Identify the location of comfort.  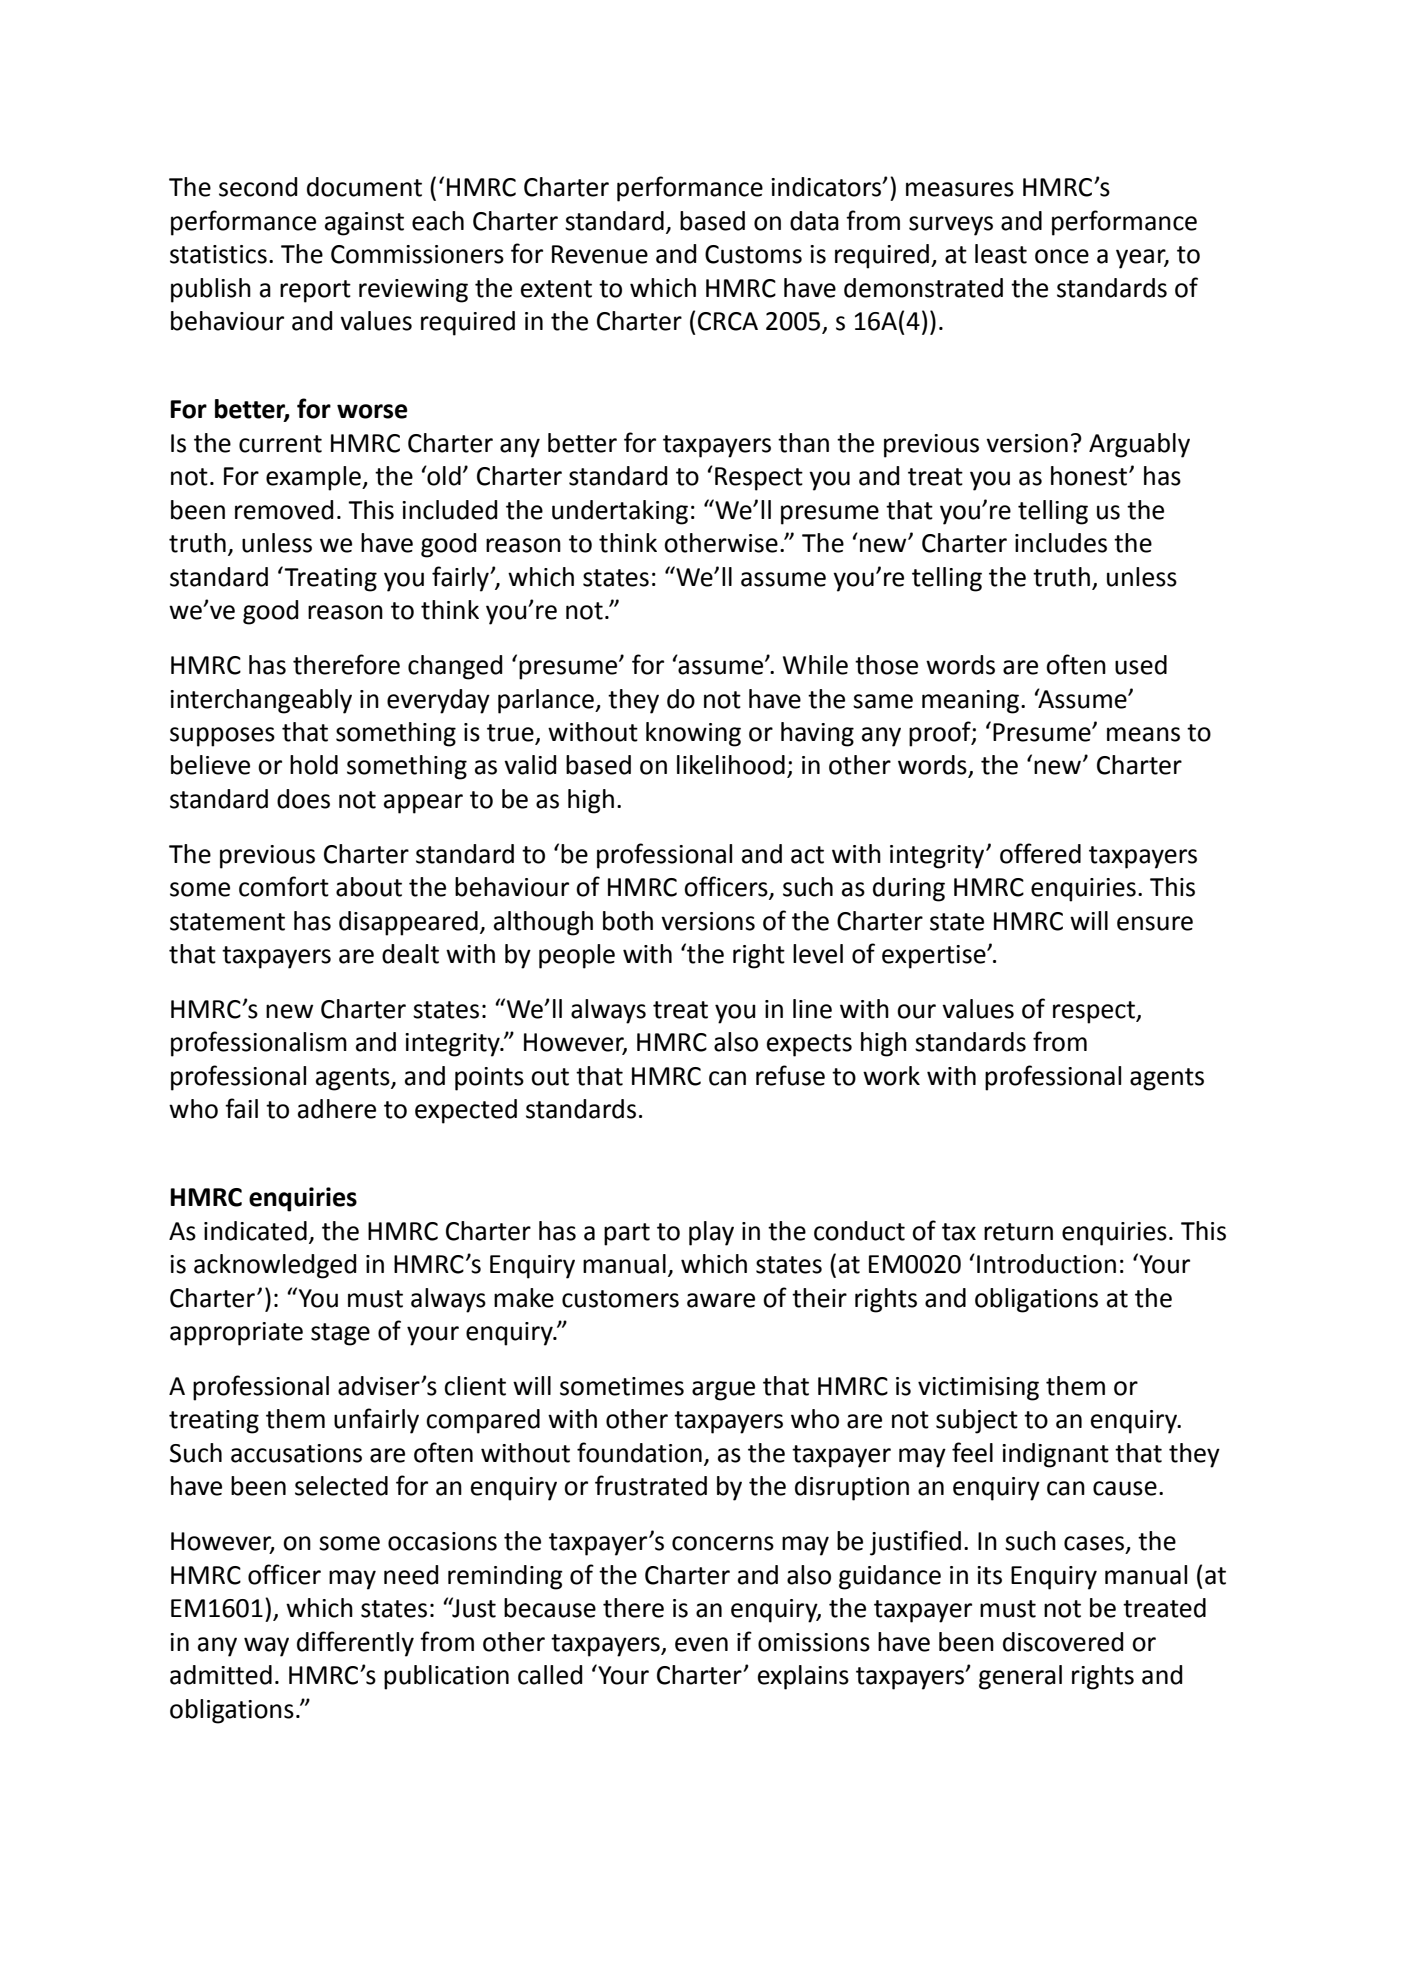
(284, 886).
